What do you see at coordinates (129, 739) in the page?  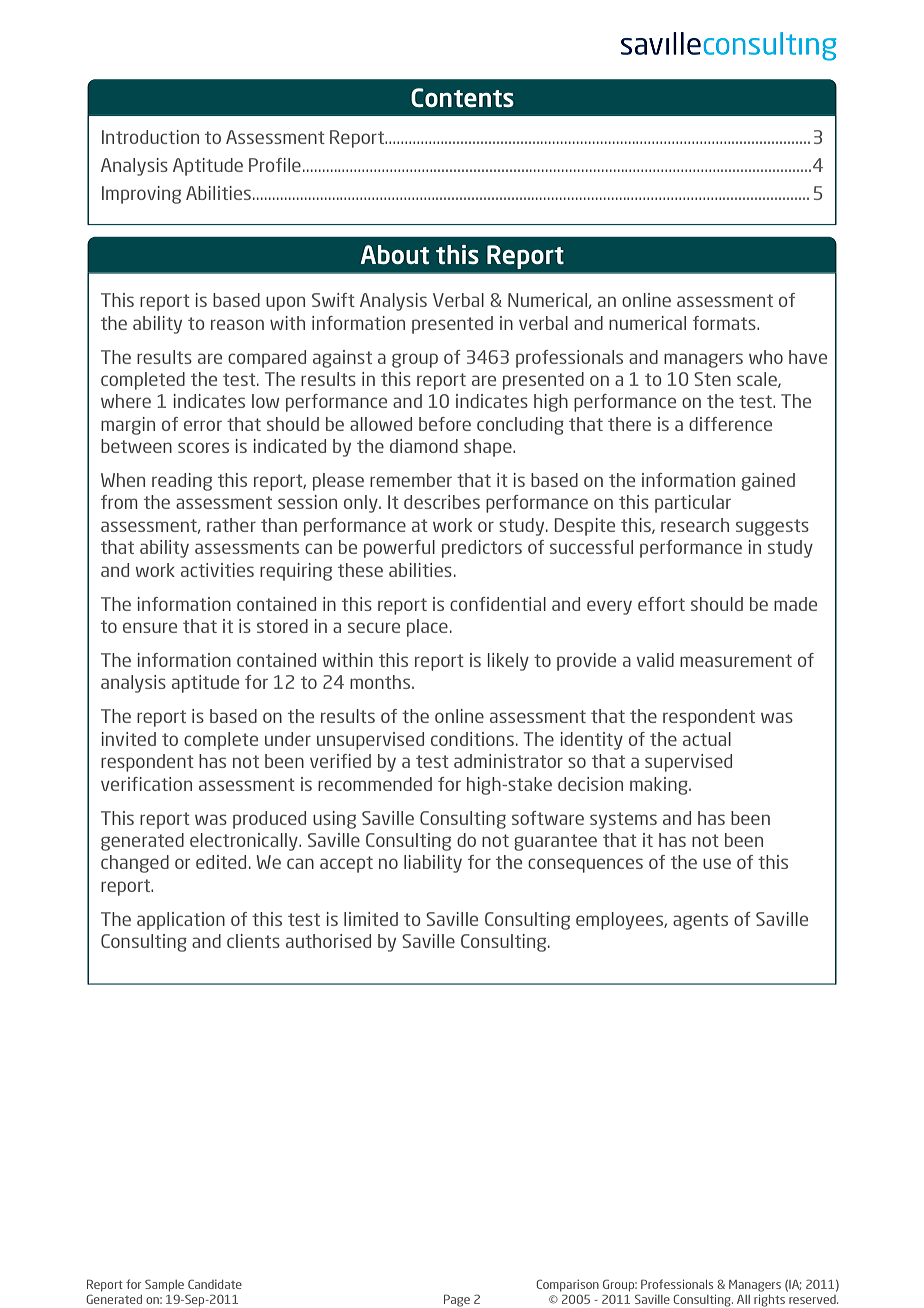 I see `invited` at bounding box center [129, 739].
